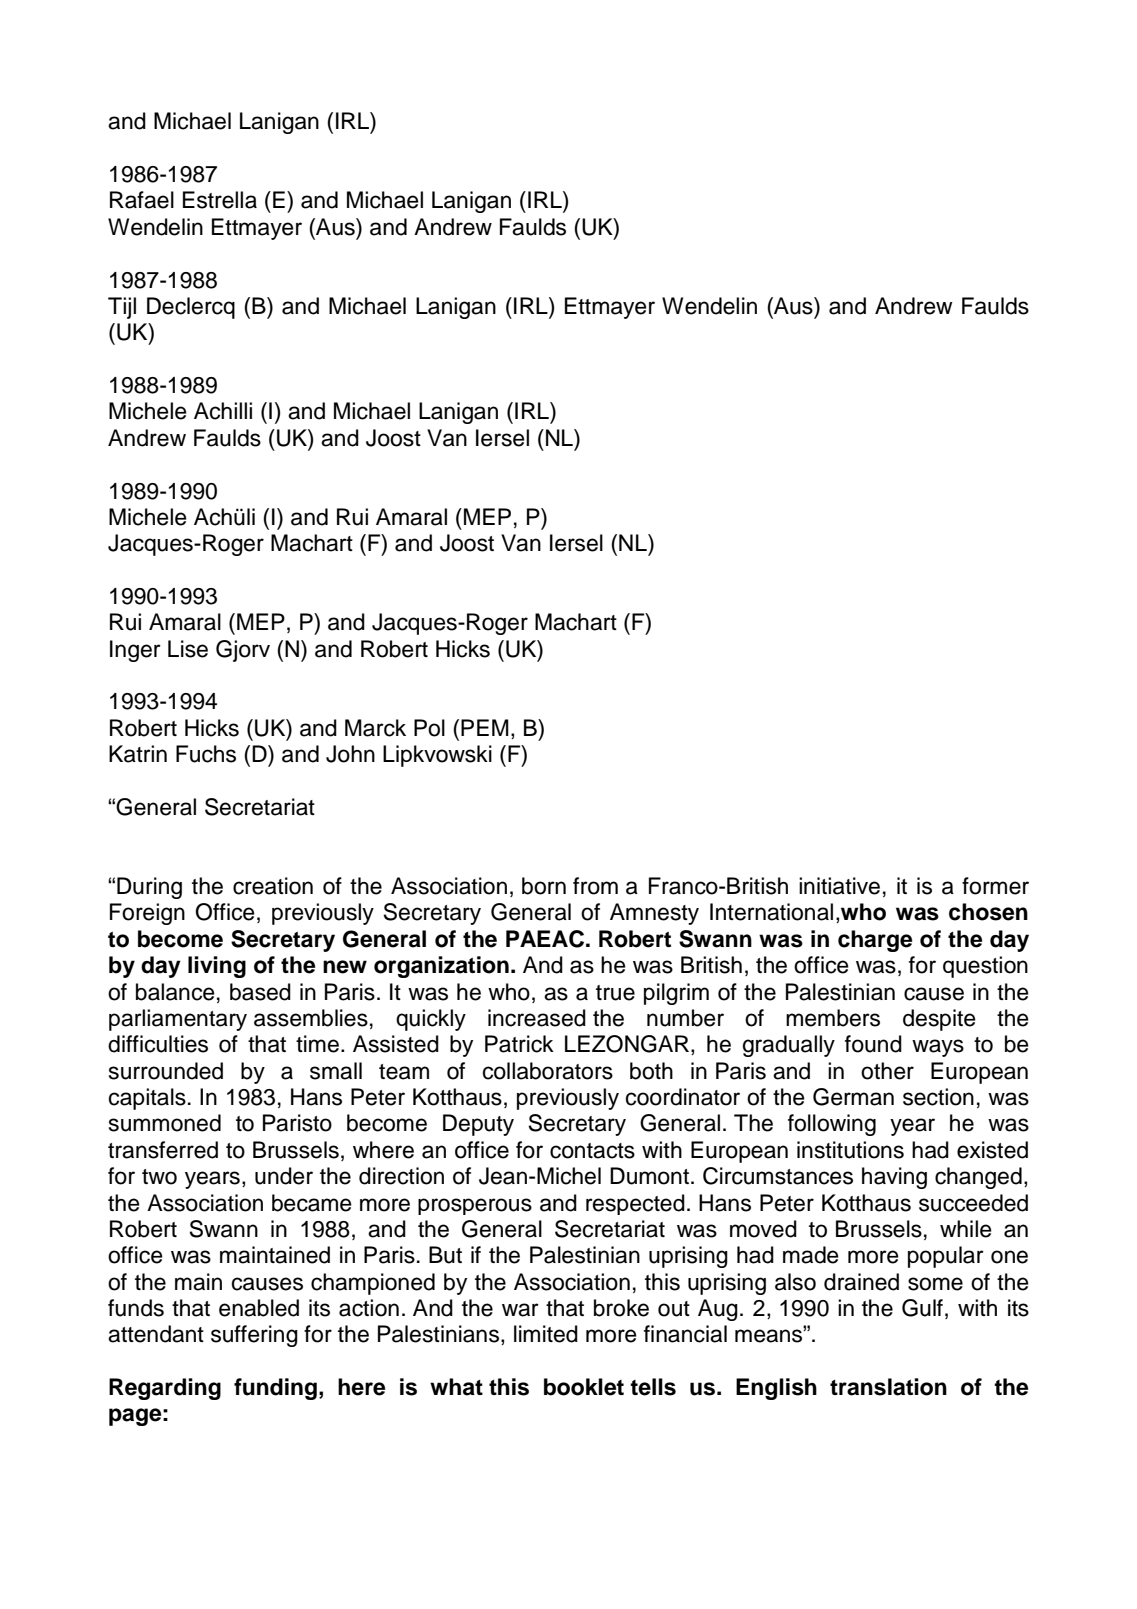  What do you see at coordinates (350, 754) in the screenshot?
I see `John` at bounding box center [350, 754].
